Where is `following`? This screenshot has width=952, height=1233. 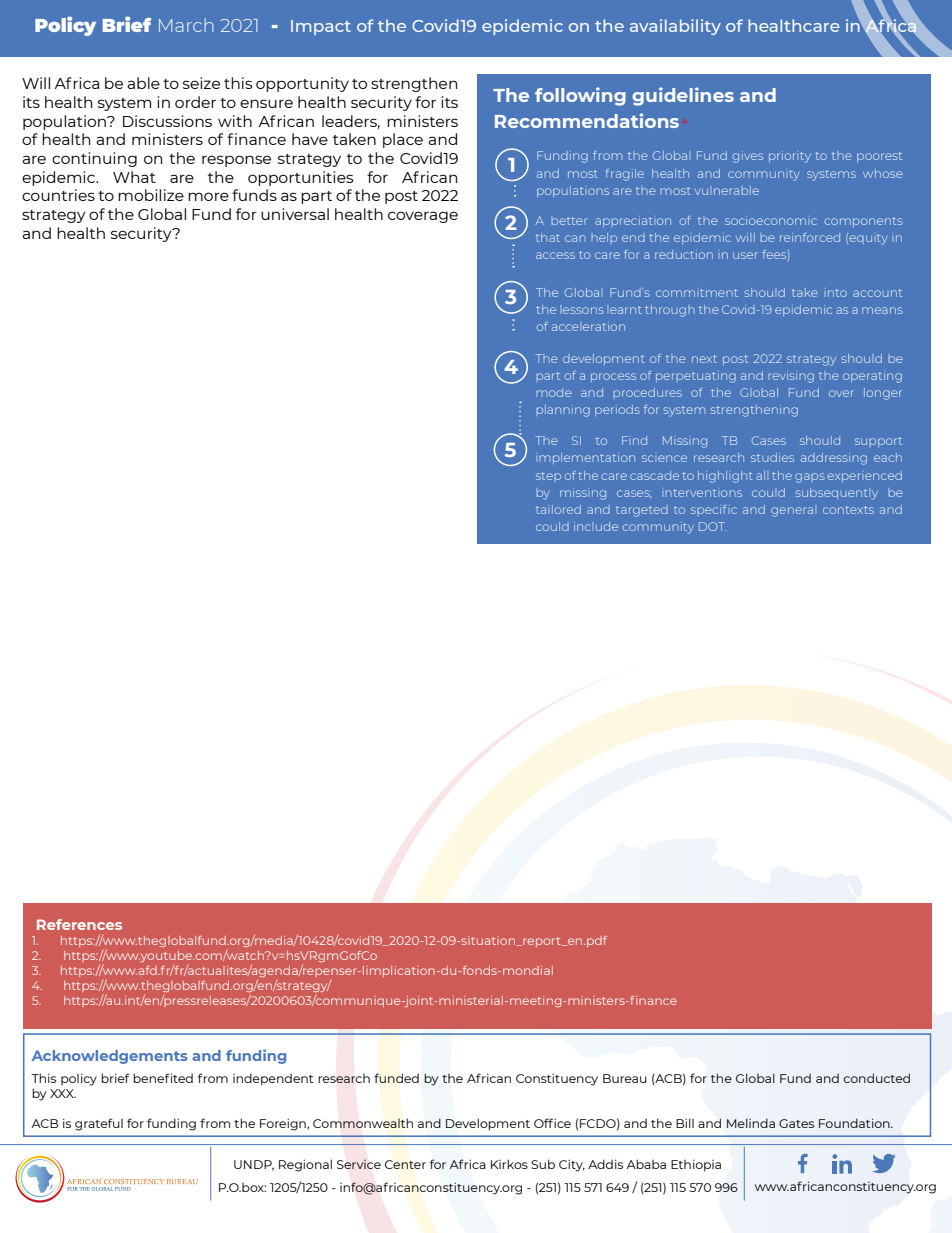 following is located at coordinates (580, 96).
